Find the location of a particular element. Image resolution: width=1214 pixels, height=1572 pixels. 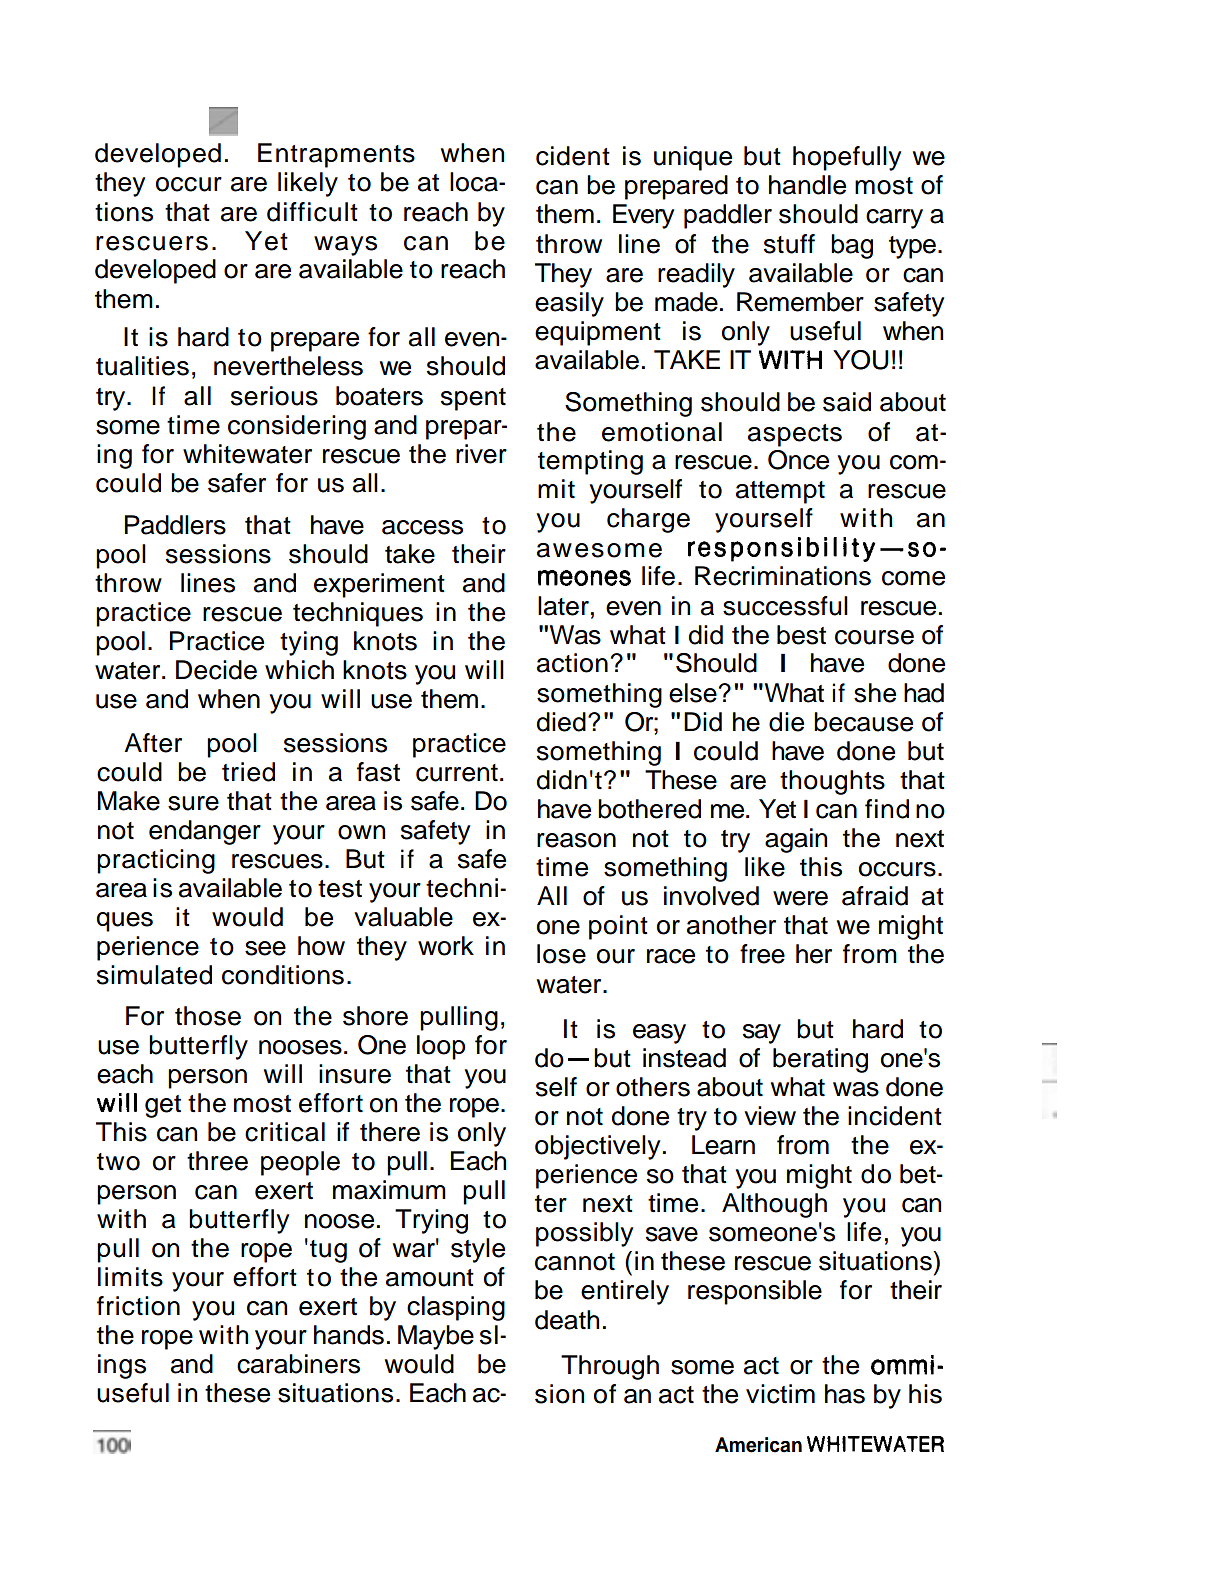

friction is located at coordinates (138, 1306).
